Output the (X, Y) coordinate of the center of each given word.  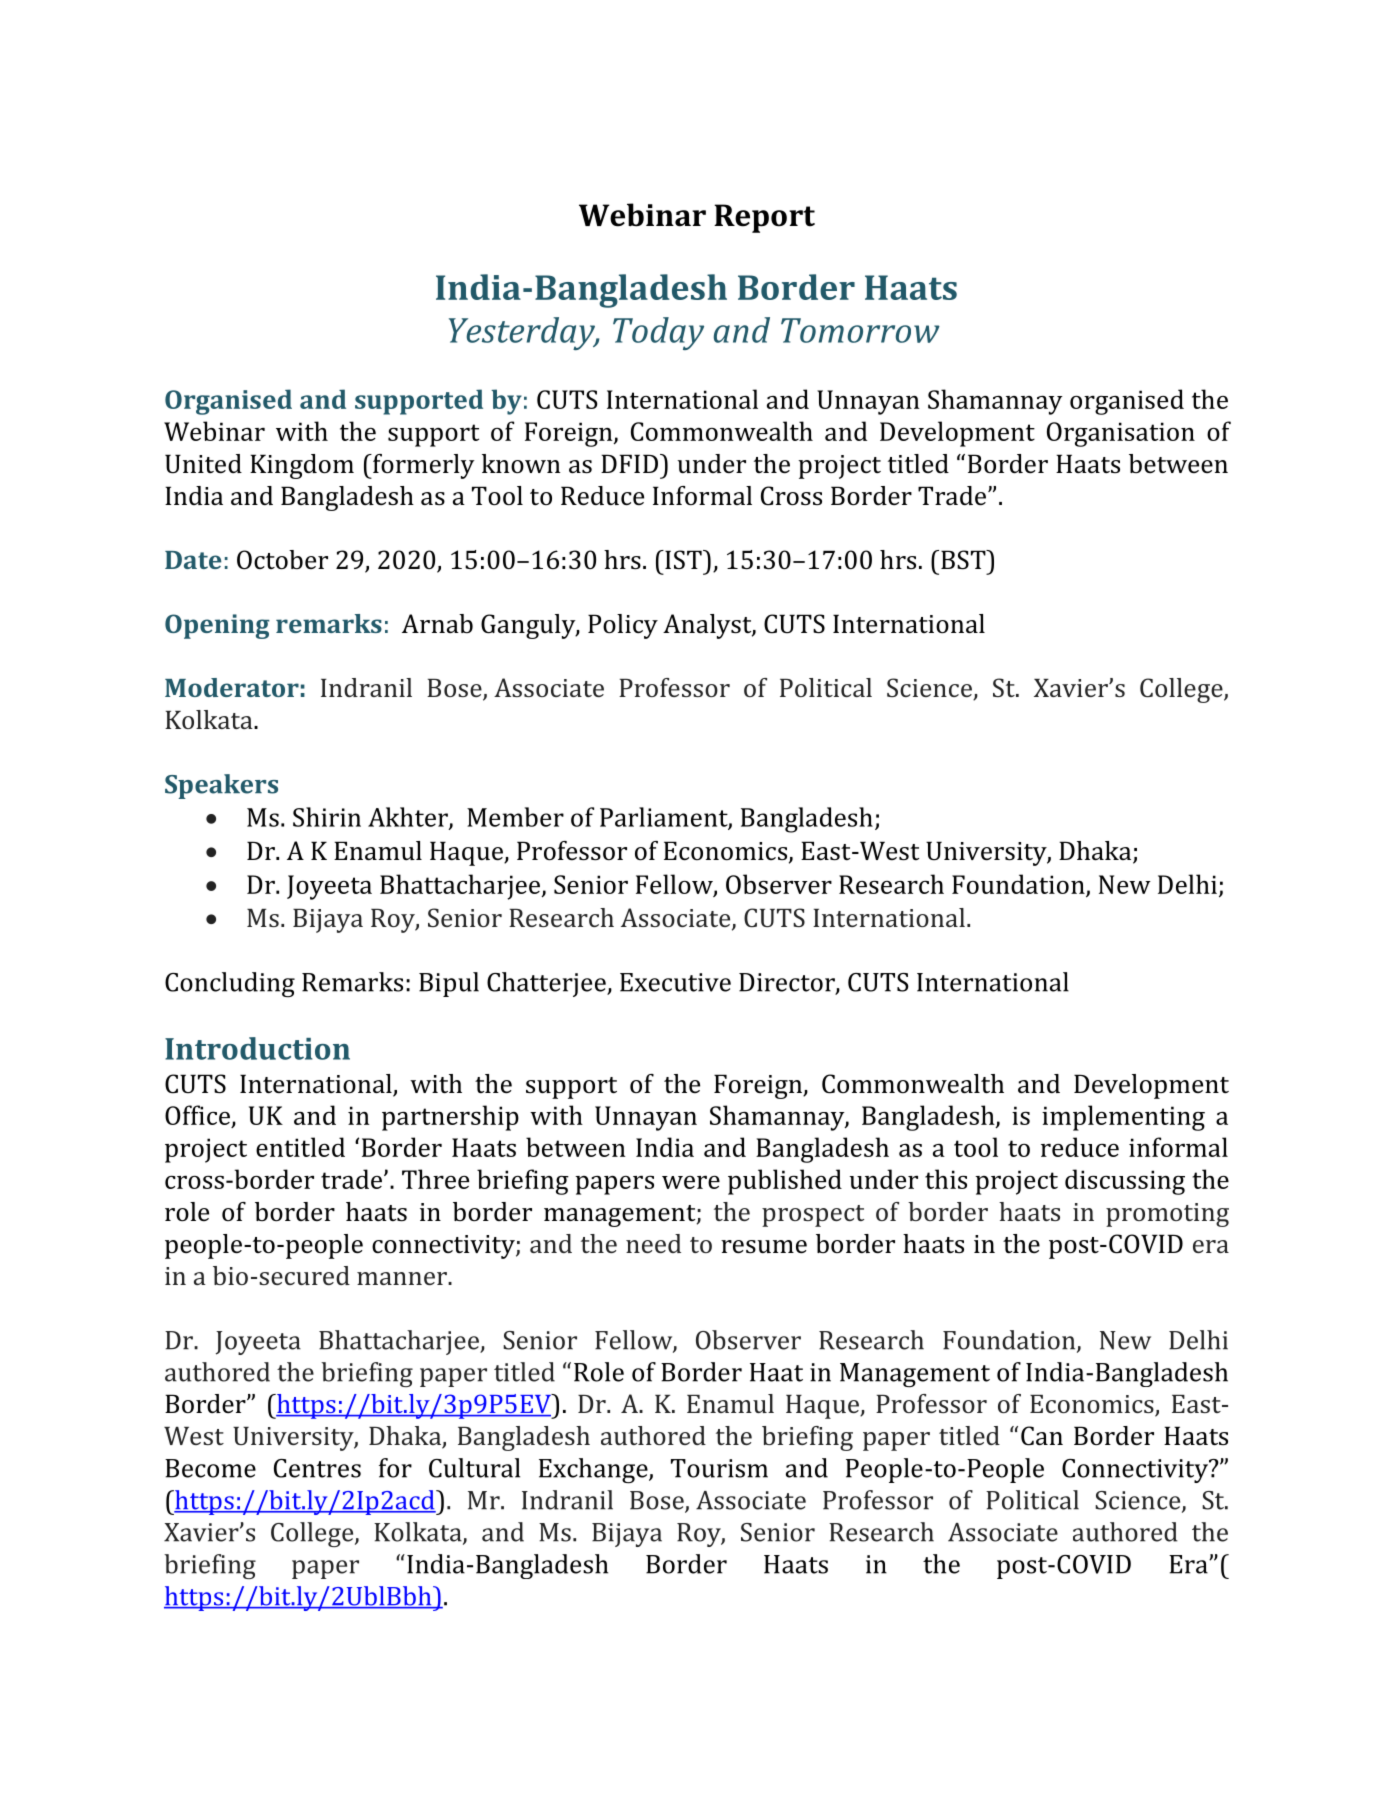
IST (683, 560)
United (203, 464)
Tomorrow (860, 330)
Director (788, 983)
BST (964, 560)
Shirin (327, 817)
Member (515, 817)
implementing (1123, 1118)
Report (764, 218)
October (282, 560)
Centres (317, 1468)
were (691, 1182)
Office (198, 1116)
